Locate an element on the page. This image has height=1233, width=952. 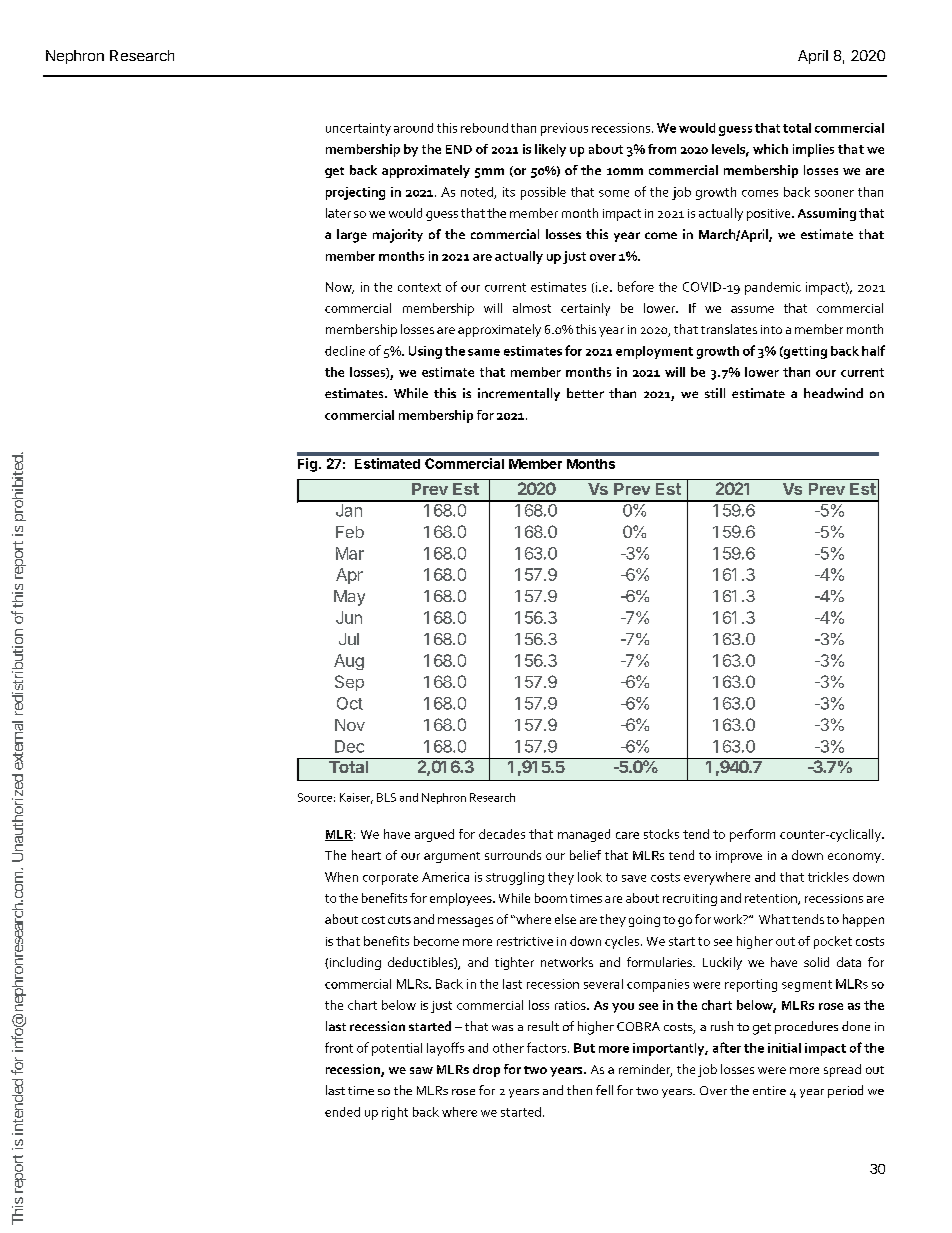
better is located at coordinates (585, 393).
